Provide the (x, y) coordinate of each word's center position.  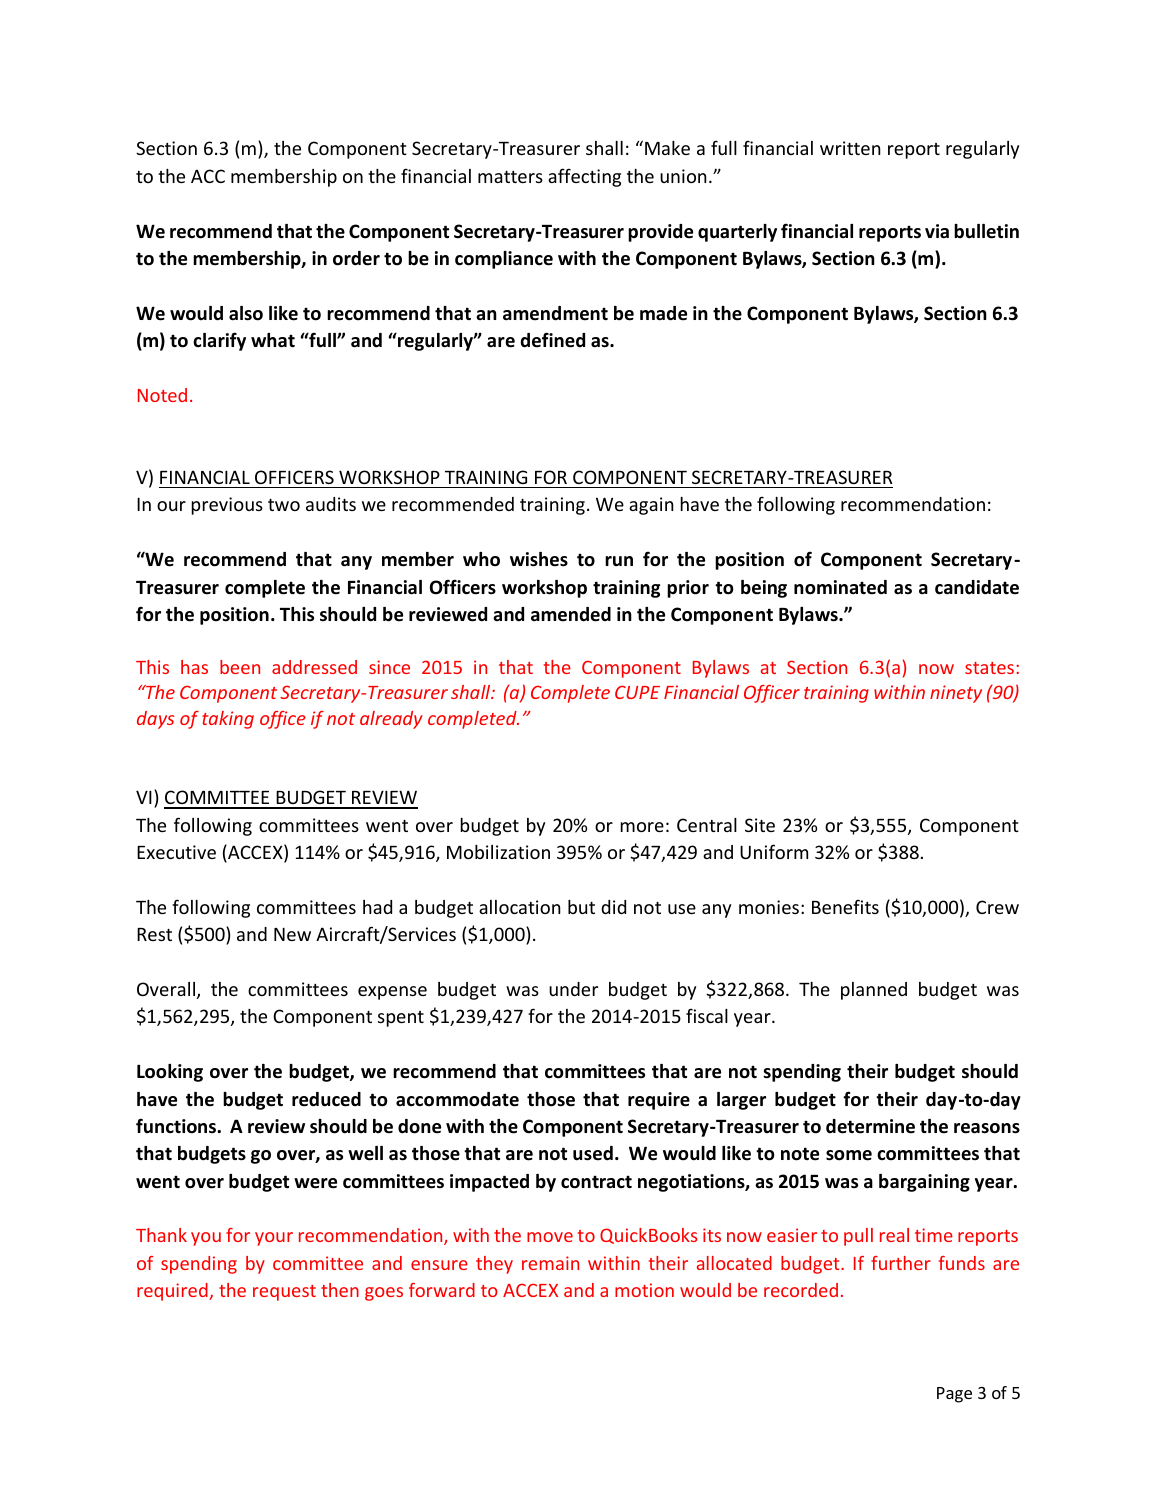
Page (954, 1395)
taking (228, 720)
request (284, 1293)
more (642, 827)
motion (644, 1290)
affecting (584, 177)
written (850, 148)
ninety (956, 694)
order (356, 258)
